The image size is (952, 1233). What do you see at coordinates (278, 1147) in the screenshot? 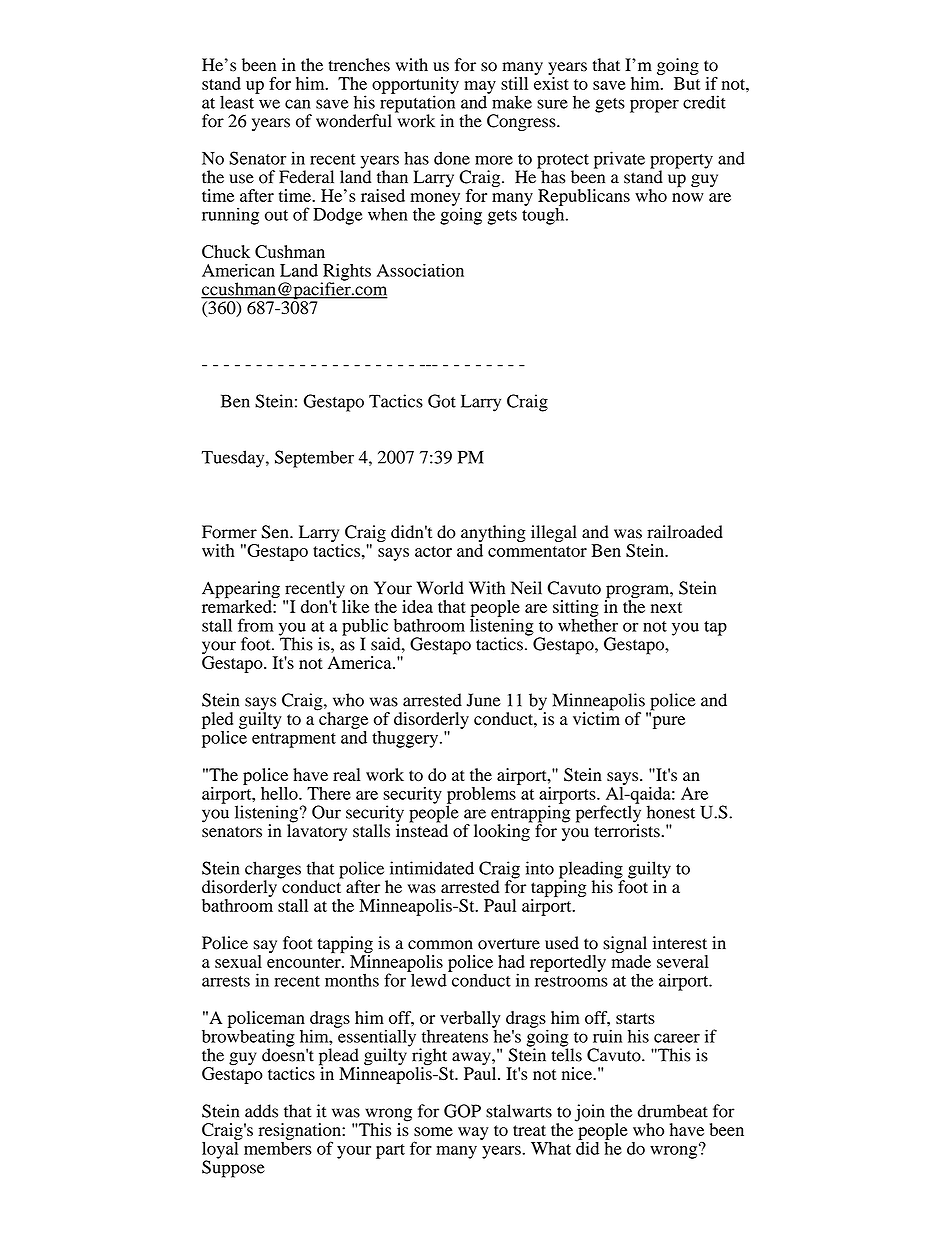
I see `members` at bounding box center [278, 1147].
